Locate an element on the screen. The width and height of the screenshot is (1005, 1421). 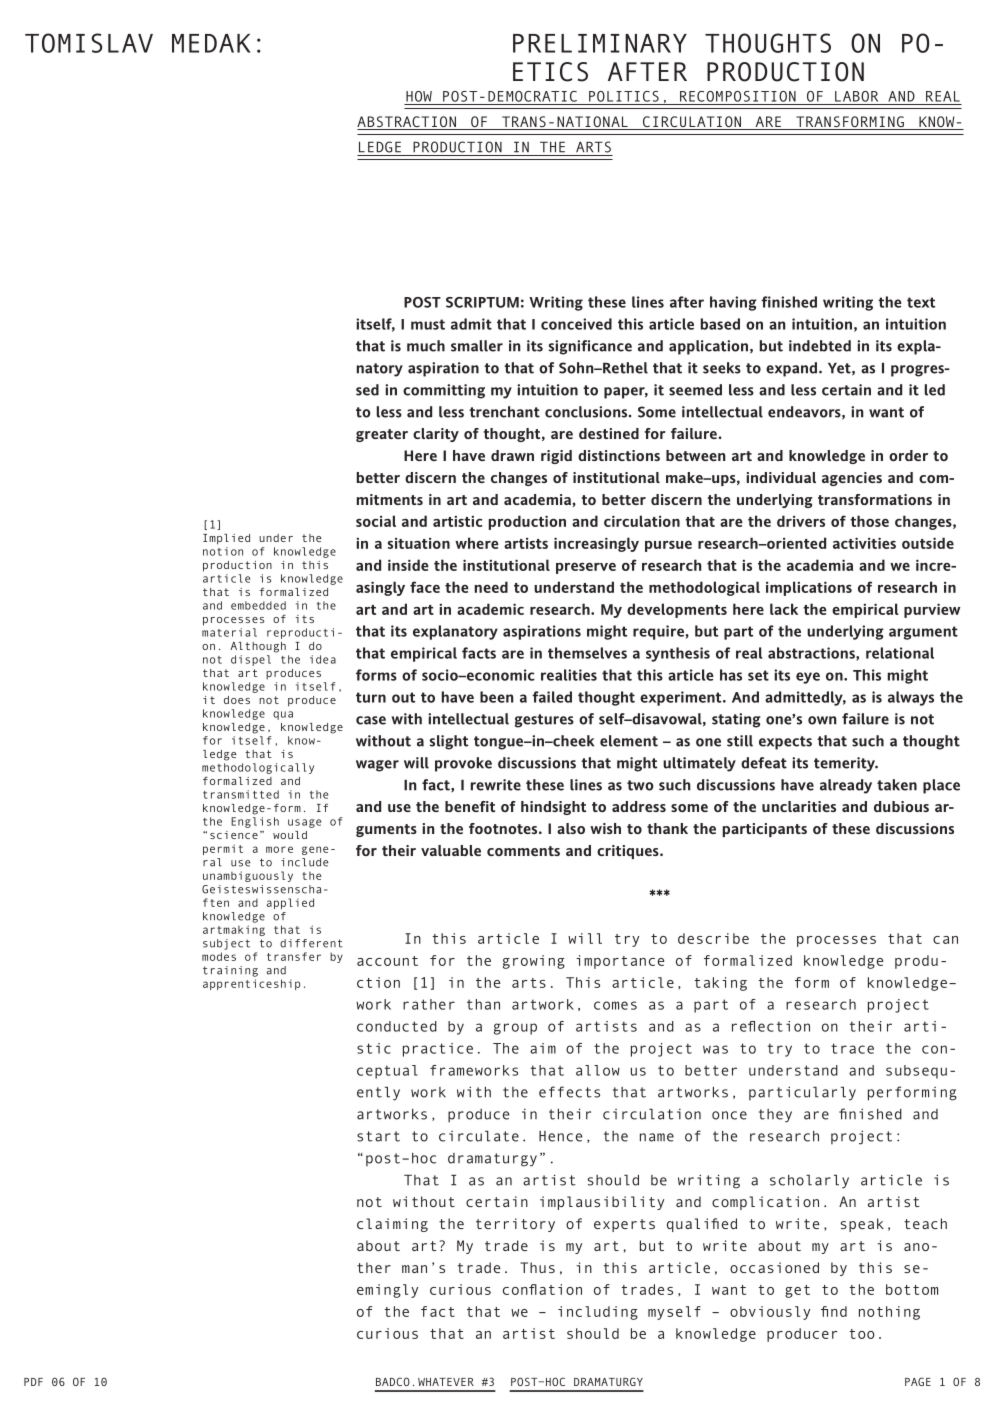
already is located at coordinates (846, 786).
